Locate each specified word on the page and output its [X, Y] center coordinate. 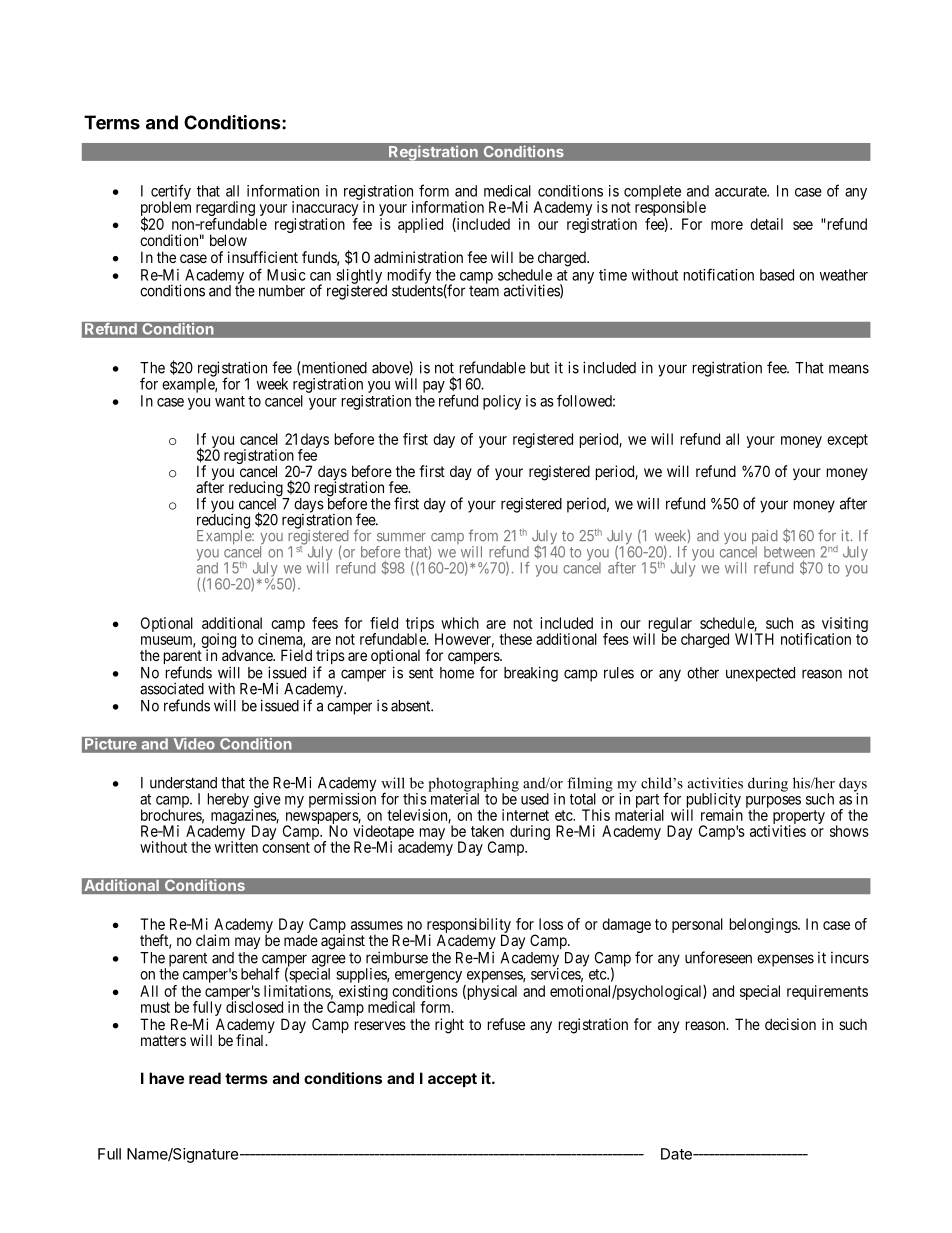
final [251, 1040]
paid [764, 538]
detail [766, 224]
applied [420, 225]
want [230, 401]
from [483, 535]
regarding [225, 208]
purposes [773, 803]
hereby [228, 800]
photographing [473, 785]
